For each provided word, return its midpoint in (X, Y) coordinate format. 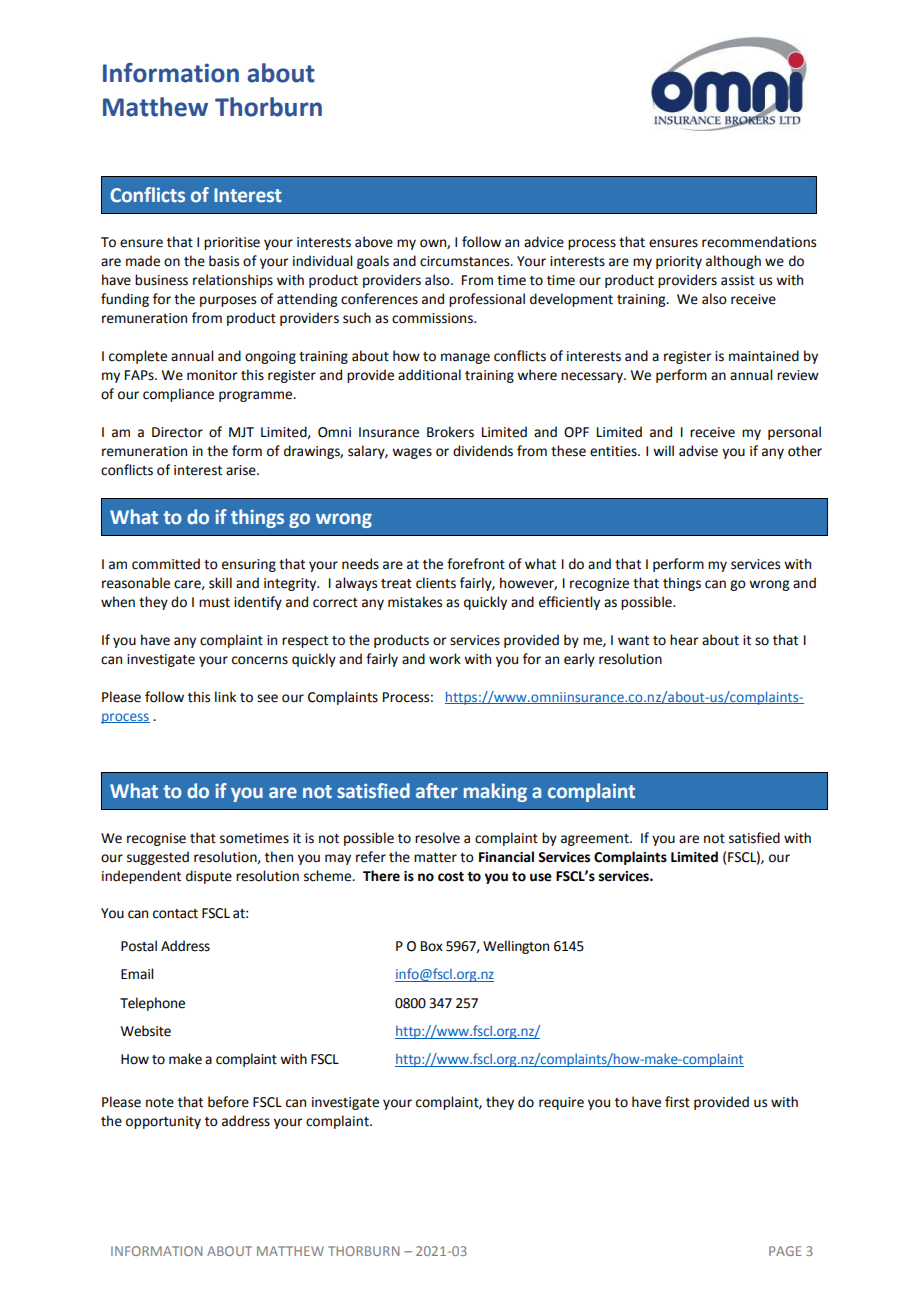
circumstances (466, 261)
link (225, 696)
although (733, 262)
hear (684, 640)
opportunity (163, 1122)
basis (224, 261)
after (437, 791)
